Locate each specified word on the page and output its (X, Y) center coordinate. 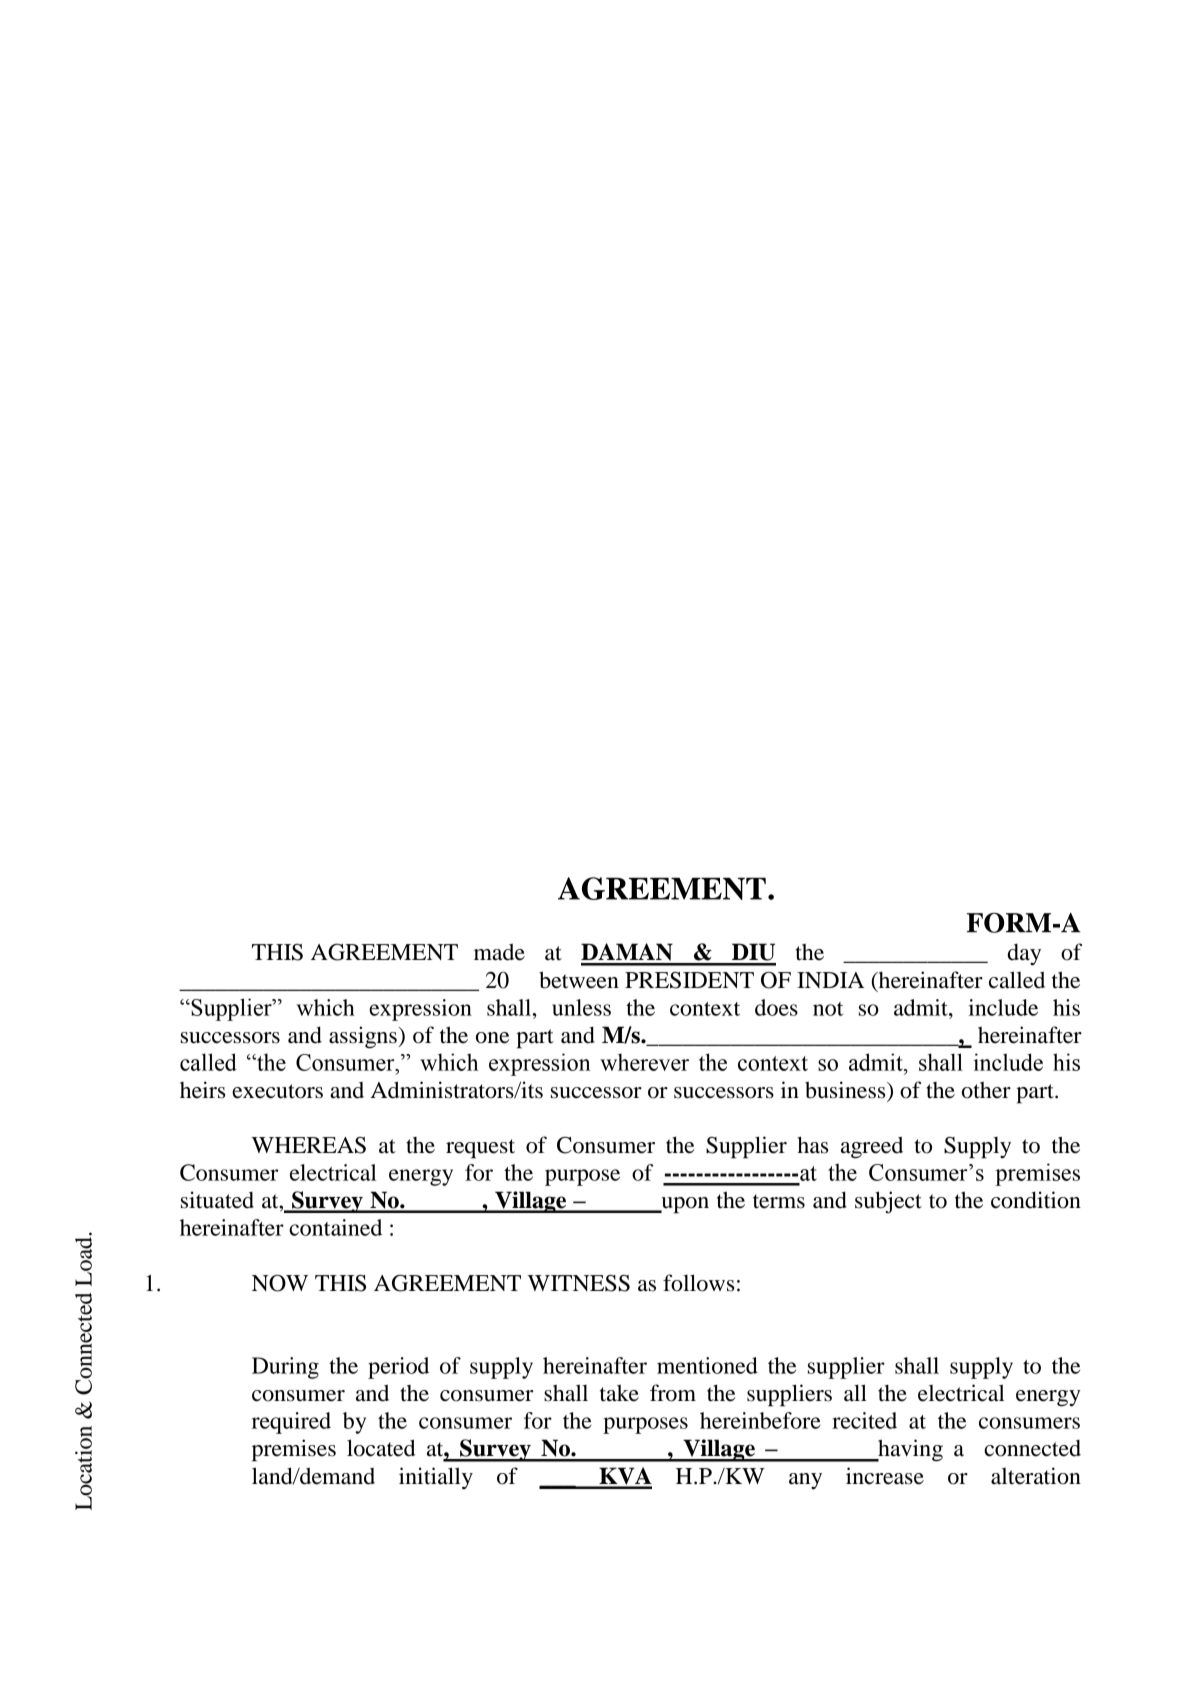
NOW (280, 1283)
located (381, 1448)
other (986, 1090)
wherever (644, 1062)
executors (277, 1091)
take (619, 1393)
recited (864, 1420)
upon (684, 1205)
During (285, 1368)
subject (888, 1202)
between (579, 980)
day (1024, 955)
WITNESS (578, 1283)
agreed (872, 1147)
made (499, 952)
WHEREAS (308, 1145)
